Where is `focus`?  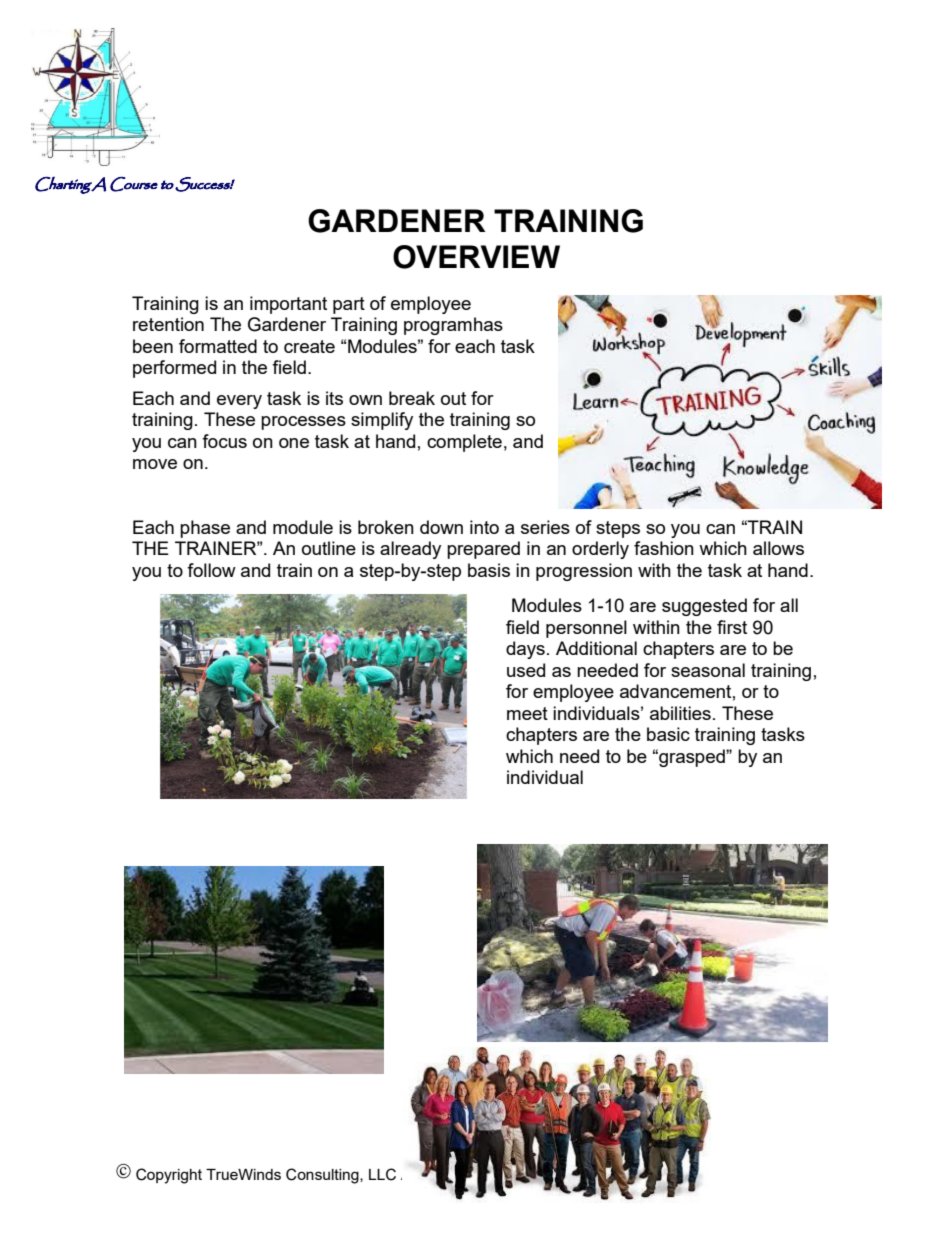 focus is located at coordinates (224, 441).
